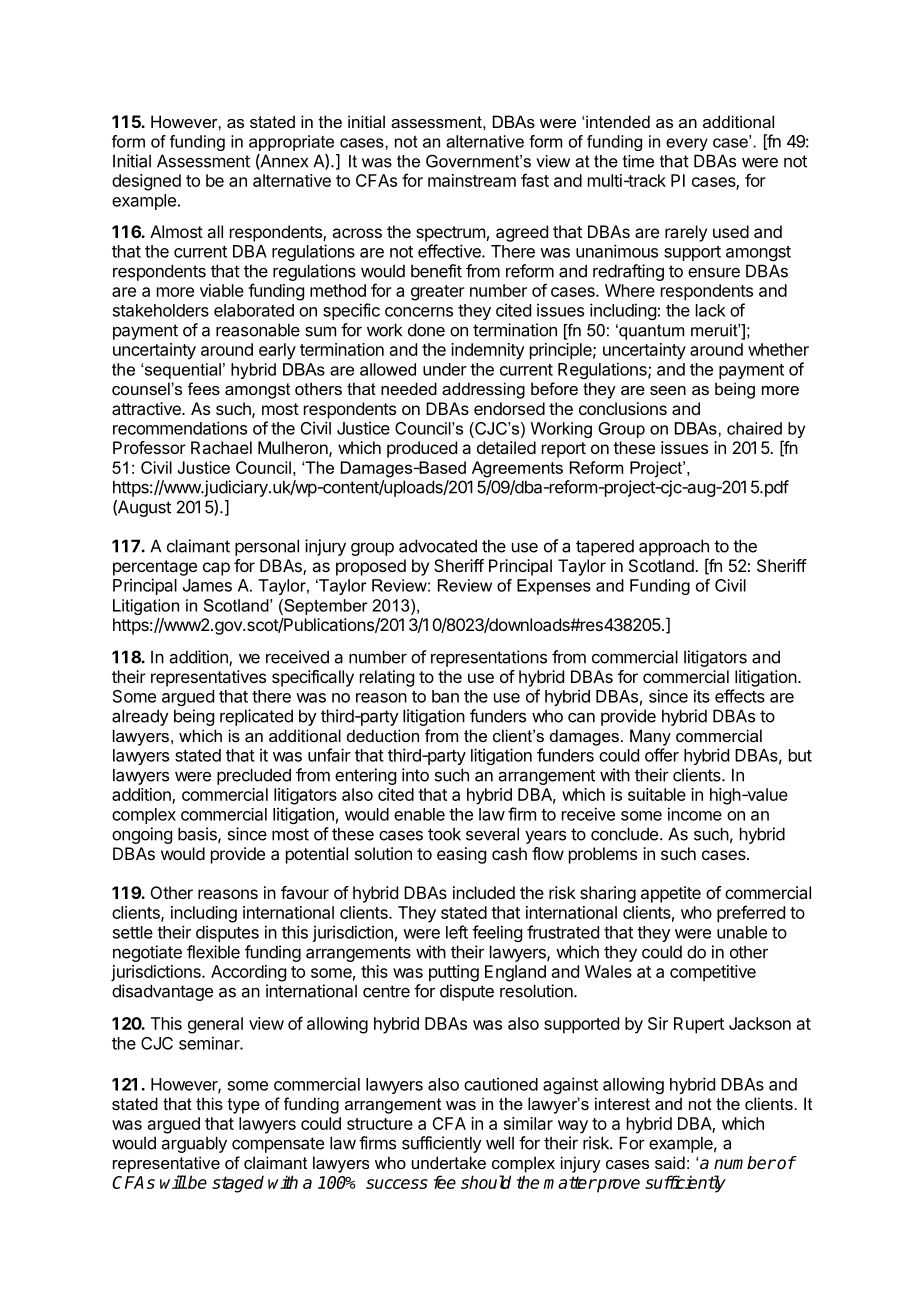 The image size is (924, 1308). Describe the element at coordinates (754, 428) in the image. I see `chaired` at that location.
